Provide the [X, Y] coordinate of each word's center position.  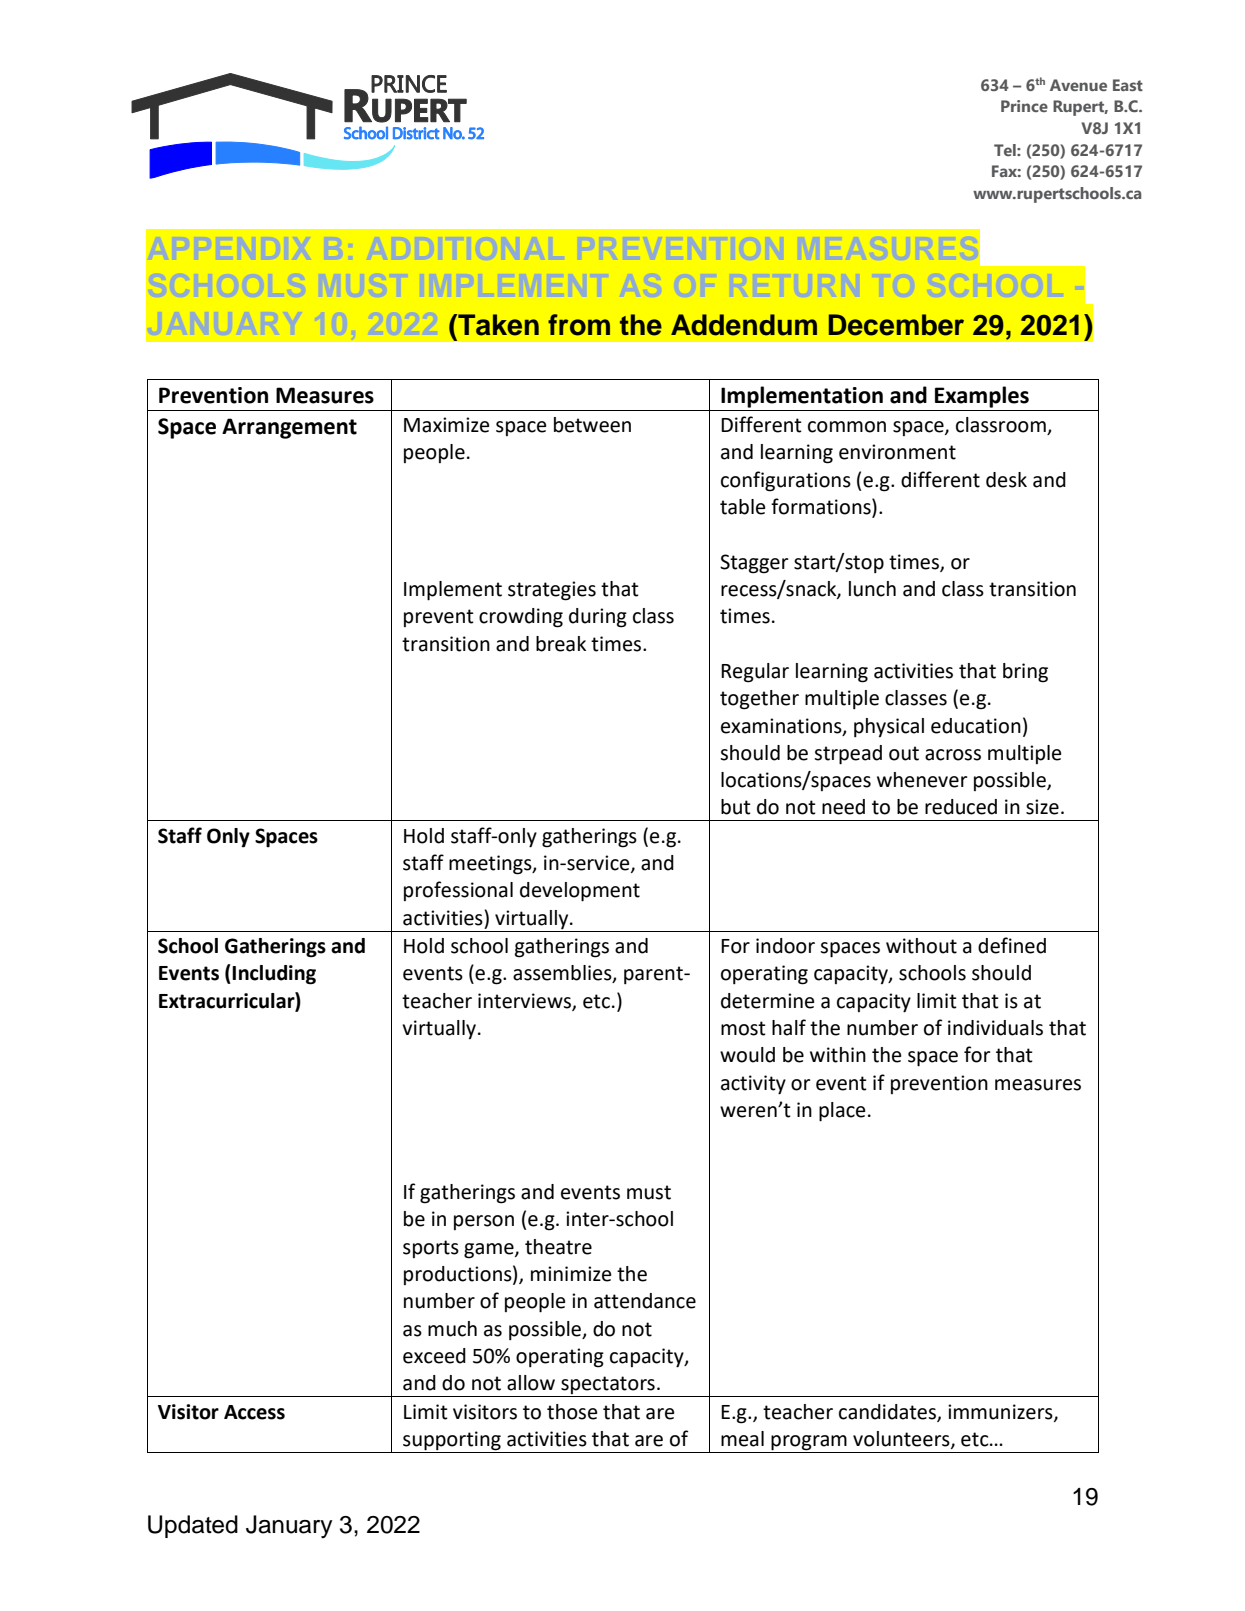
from [579, 325]
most [743, 1028]
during [598, 618]
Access [254, 1412]
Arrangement [289, 428]
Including [274, 975]
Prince [1024, 106]
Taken [497, 325]
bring [1025, 673]
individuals [995, 1028]
